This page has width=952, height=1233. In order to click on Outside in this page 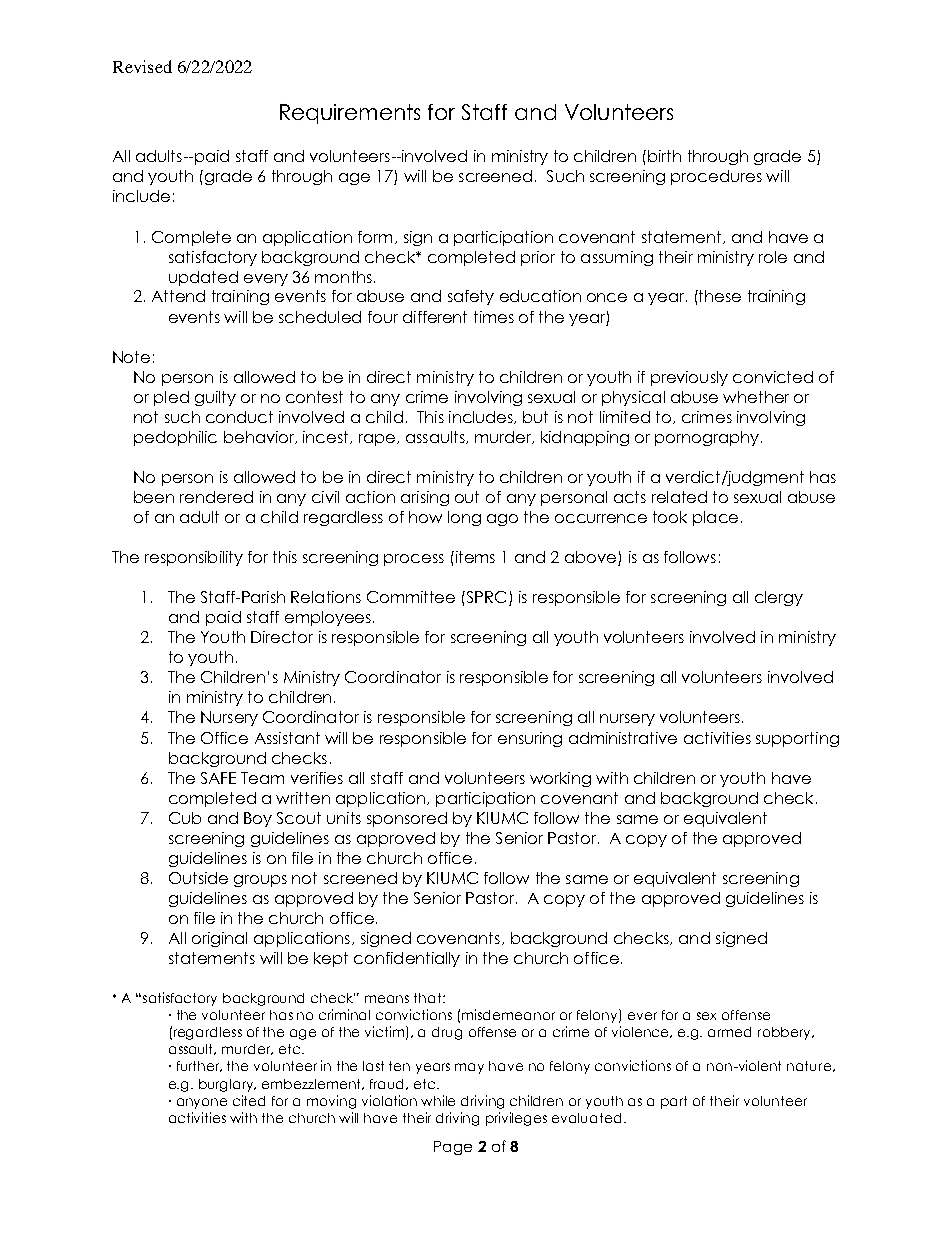, I will do `click(198, 878)`.
